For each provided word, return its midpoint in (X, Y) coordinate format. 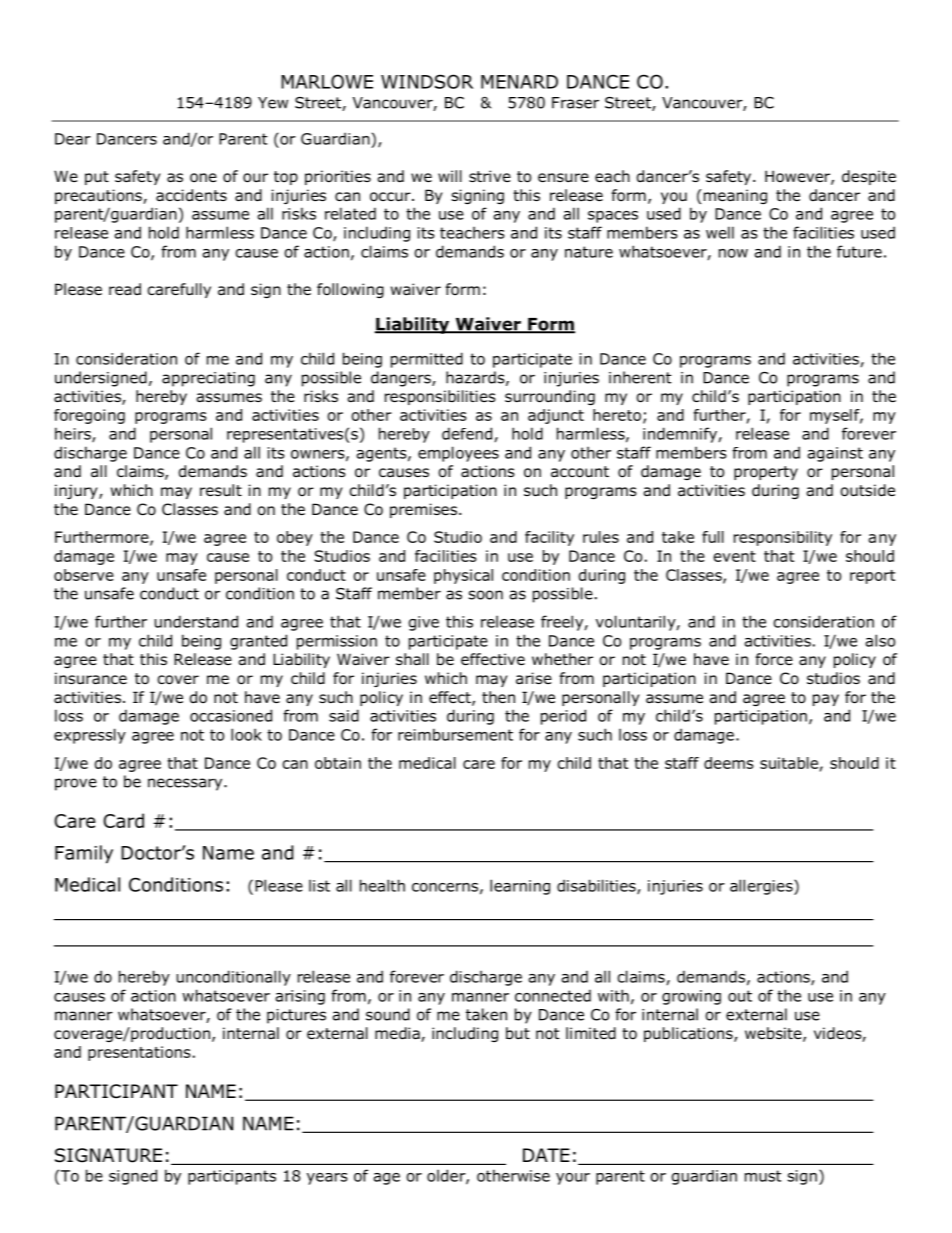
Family (84, 854)
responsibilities (440, 397)
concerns (445, 887)
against (835, 454)
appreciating (208, 379)
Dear (73, 139)
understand (196, 621)
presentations (139, 1053)
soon (486, 595)
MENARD (519, 82)
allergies (762, 887)
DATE (546, 1155)
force (774, 659)
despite (869, 177)
